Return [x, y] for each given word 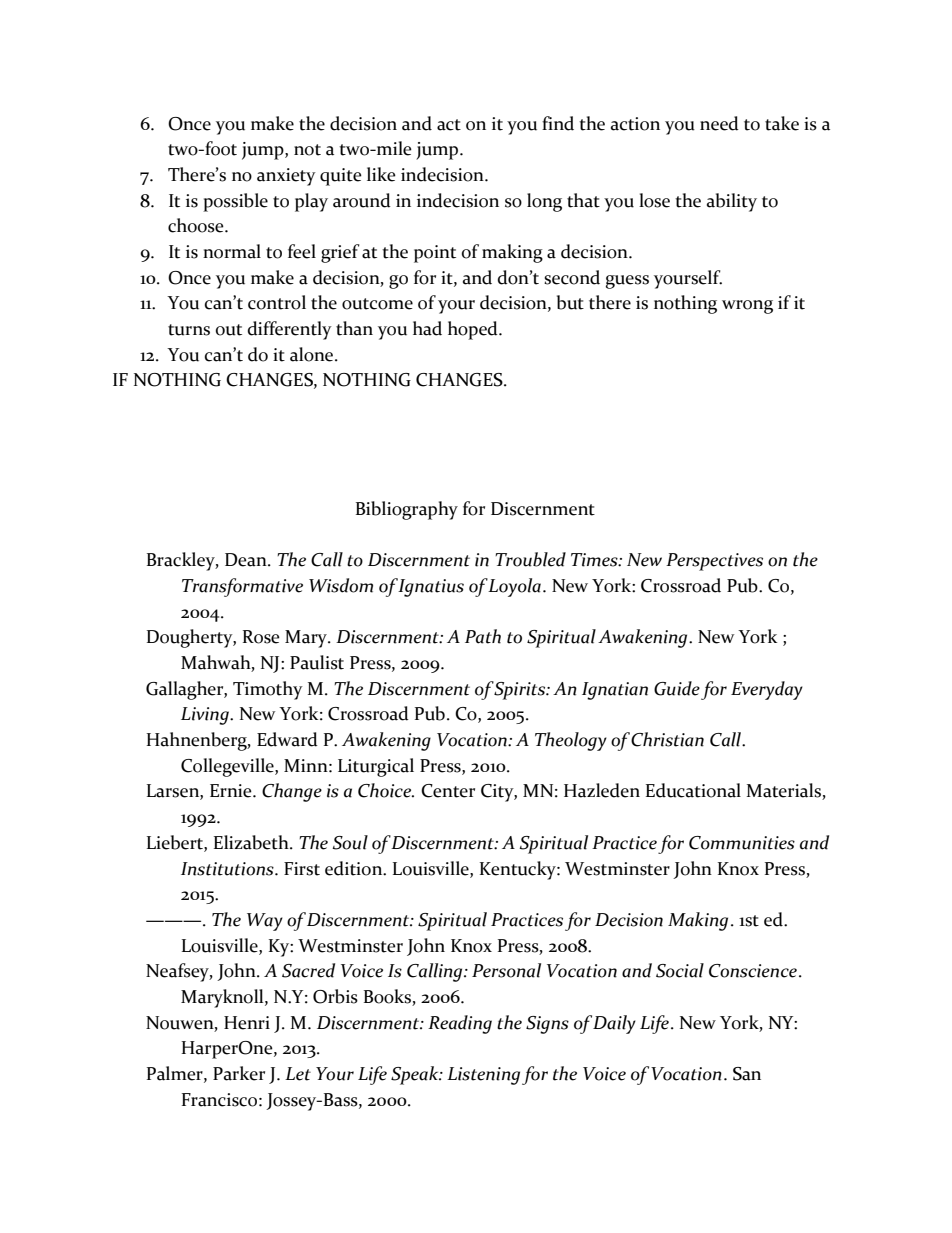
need [719, 123]
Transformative [242, 587]
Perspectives [714, 562]
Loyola [514, 587]
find [558, 123]
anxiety [286, 177]
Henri [247, 1023]
